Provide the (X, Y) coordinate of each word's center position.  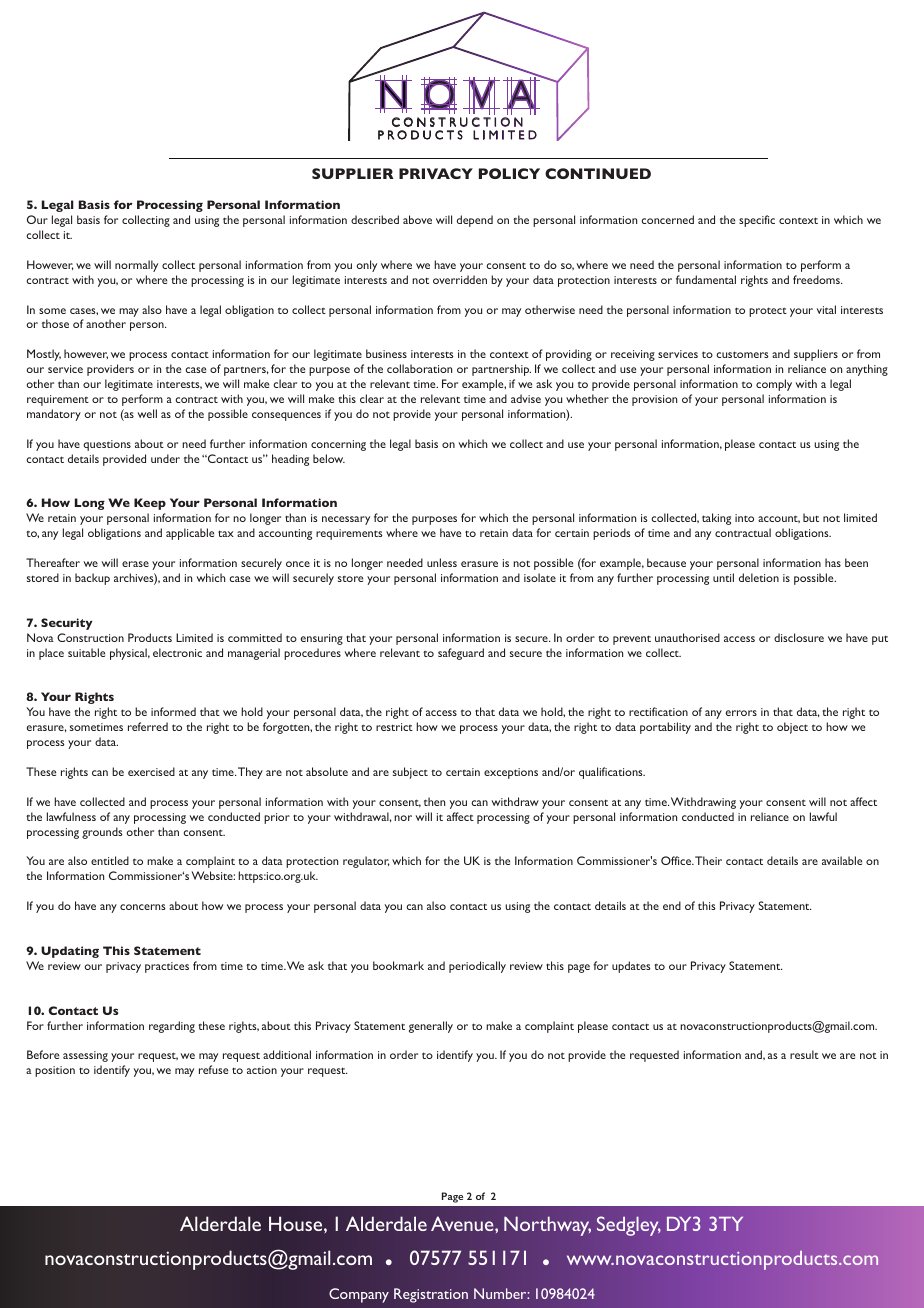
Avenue (463, 1223)
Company (359, 1295)
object (792, 728)
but (811, 517)
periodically (477, 967)
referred (148, 726)
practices (167, 967)
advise (526, 398)
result (804, 1054)
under (165, 458)
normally (136, 266)
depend (475, 221)
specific (757, 221)
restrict (394, 727)
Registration (431, 1295)
